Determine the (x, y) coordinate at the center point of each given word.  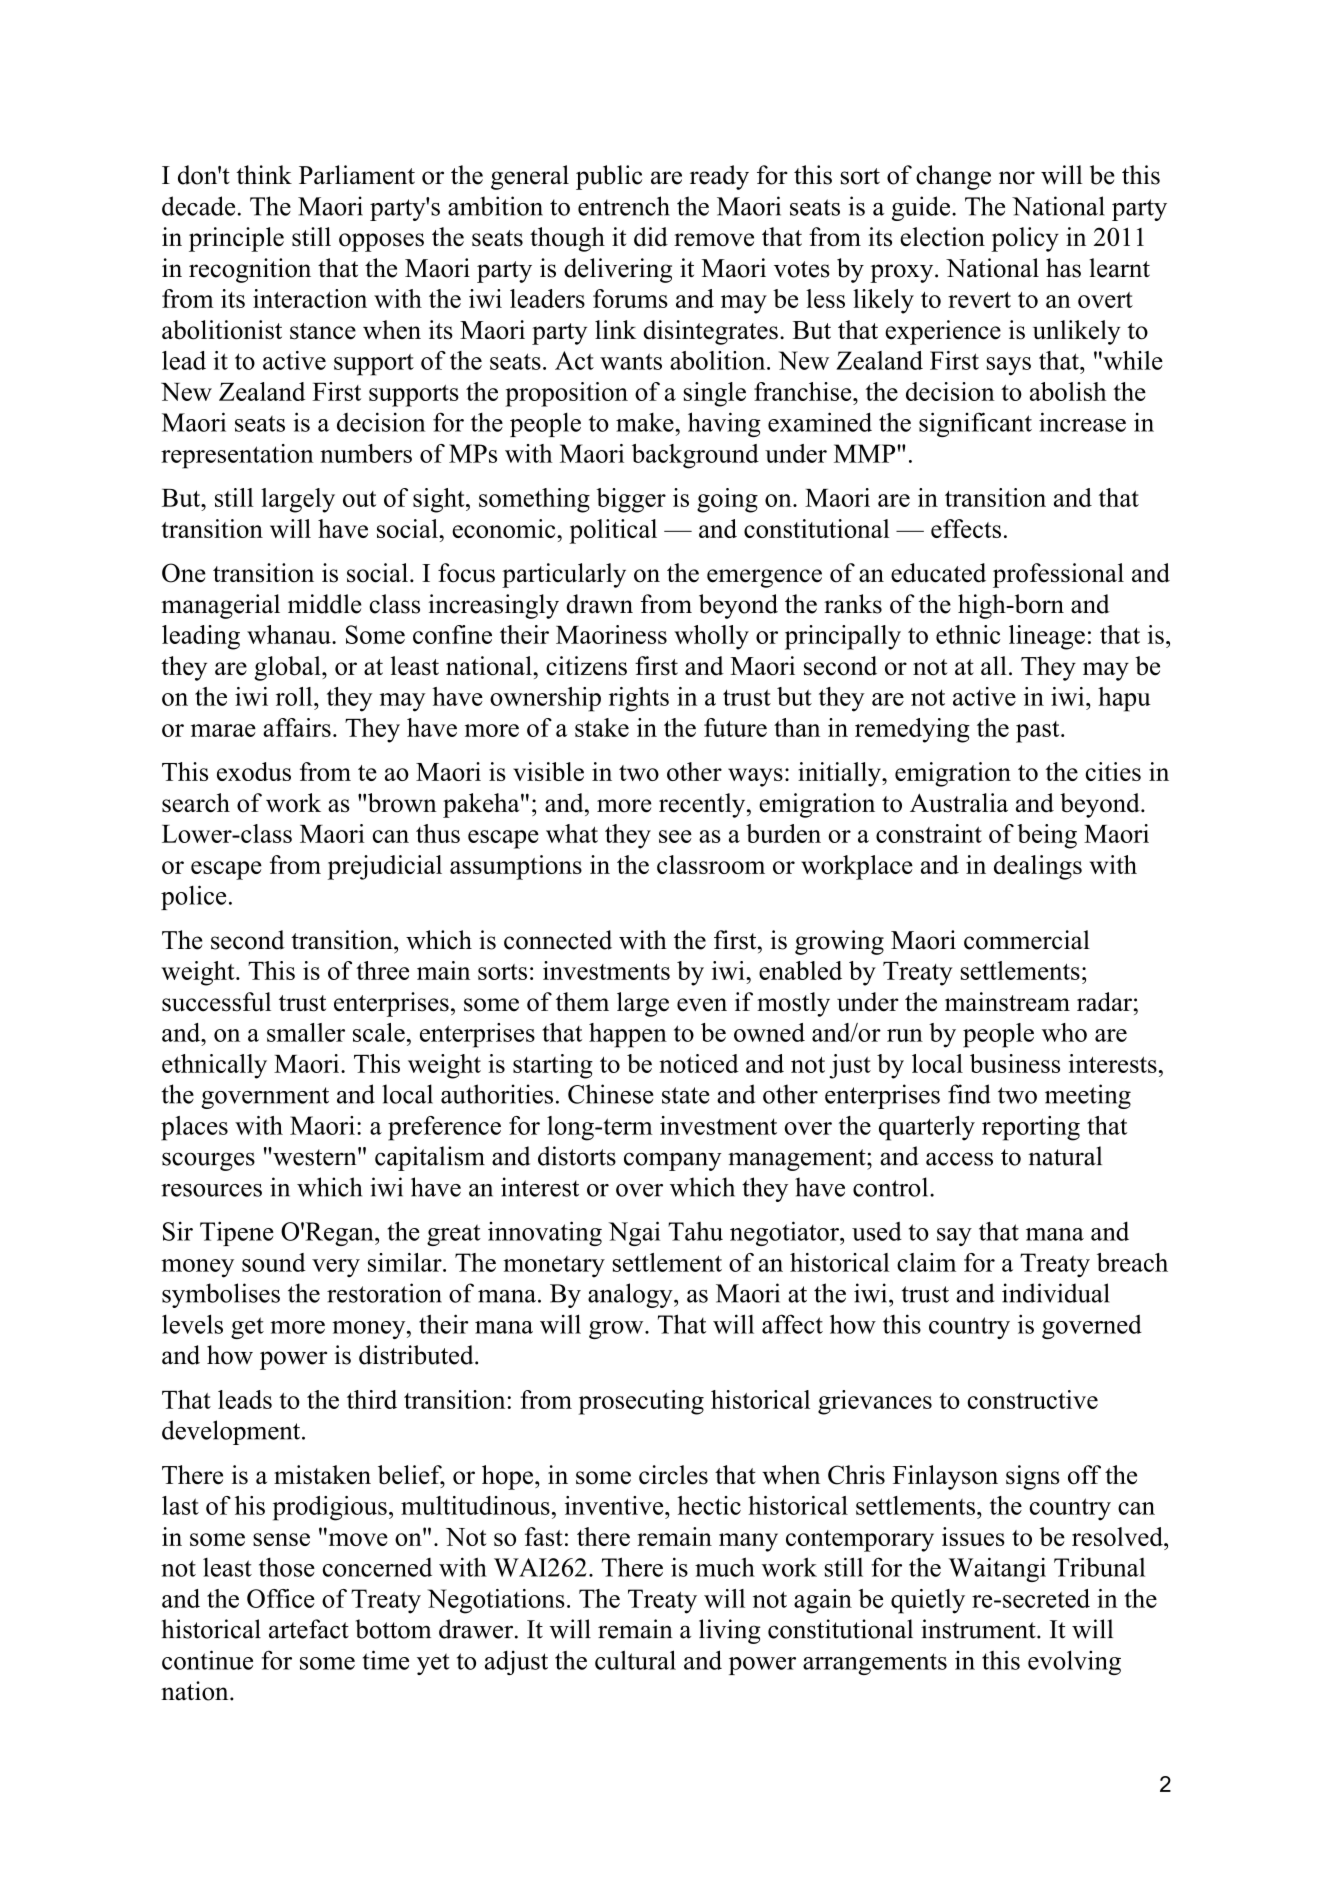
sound (274, 1262)
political (613, 531)
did (651, 237)
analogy (631, 1295)
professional (1058, 575)
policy (1025, 239)
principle (236, 239)
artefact (309, 1629)
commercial (1027, 940)
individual (1056, 1293)
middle (325, 604)
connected (558, 940)
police (193, 897)
